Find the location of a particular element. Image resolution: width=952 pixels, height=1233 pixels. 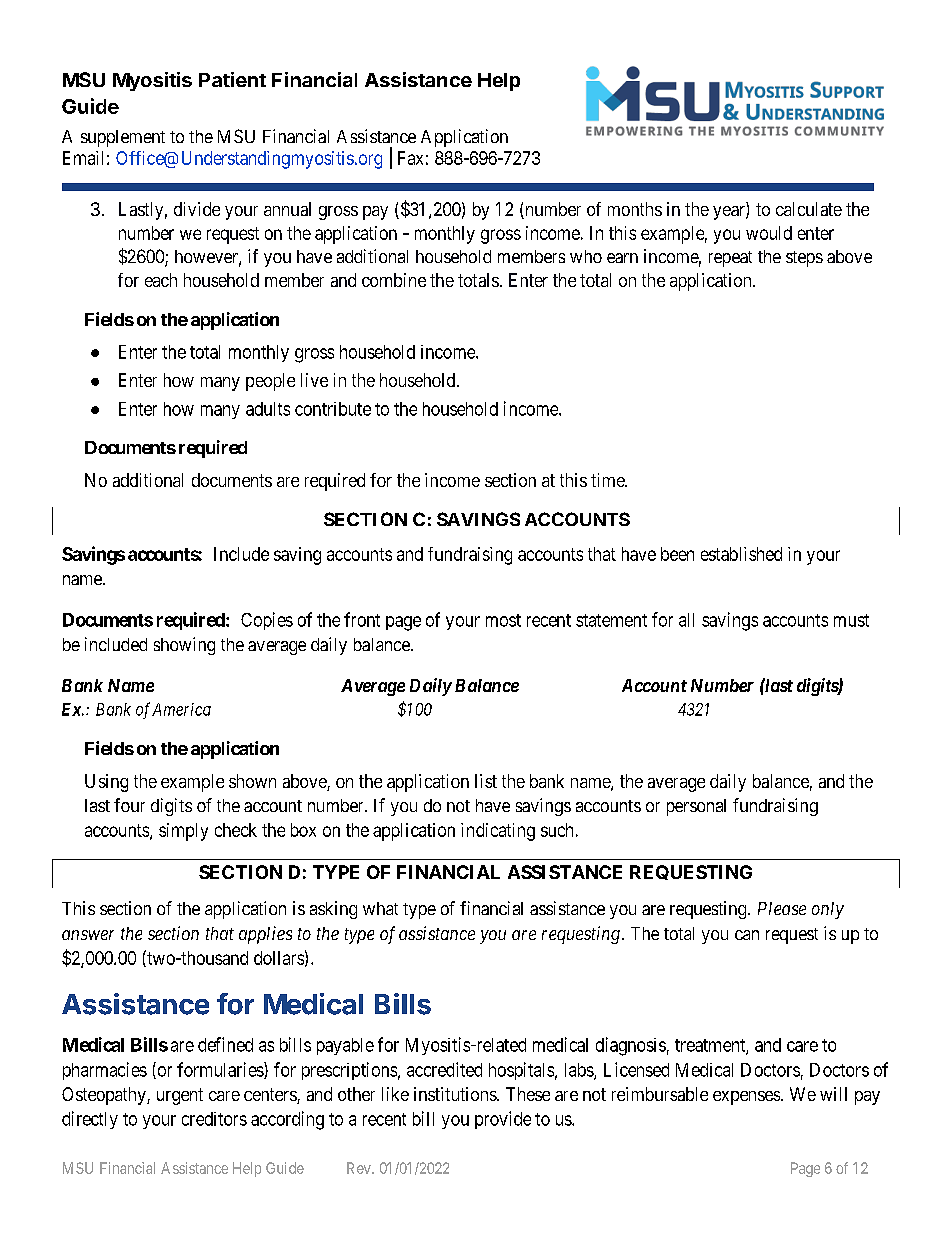

all is located at coordinates (686, 620).
